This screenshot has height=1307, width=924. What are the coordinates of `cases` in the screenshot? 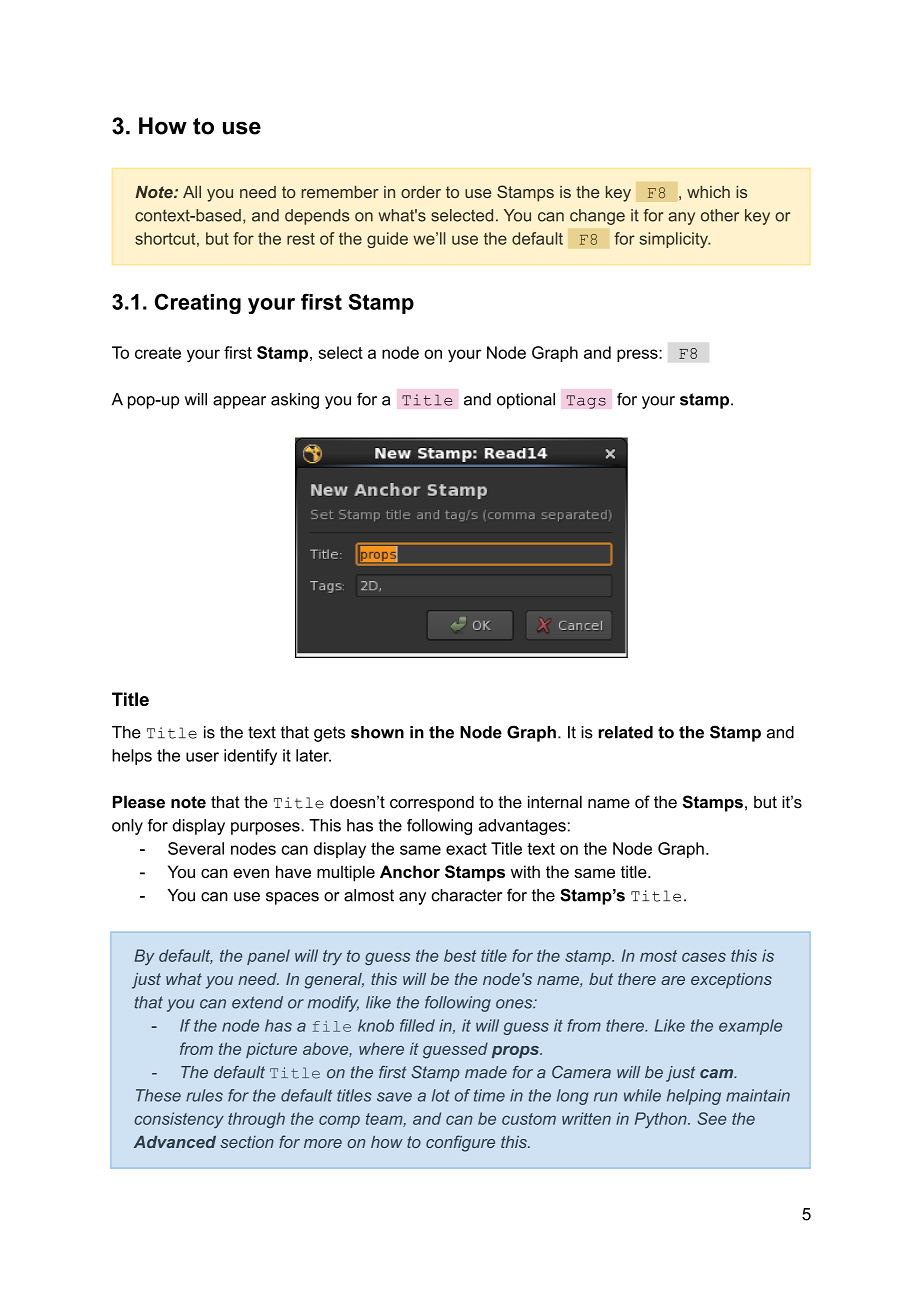 It's located at (704, 957).
